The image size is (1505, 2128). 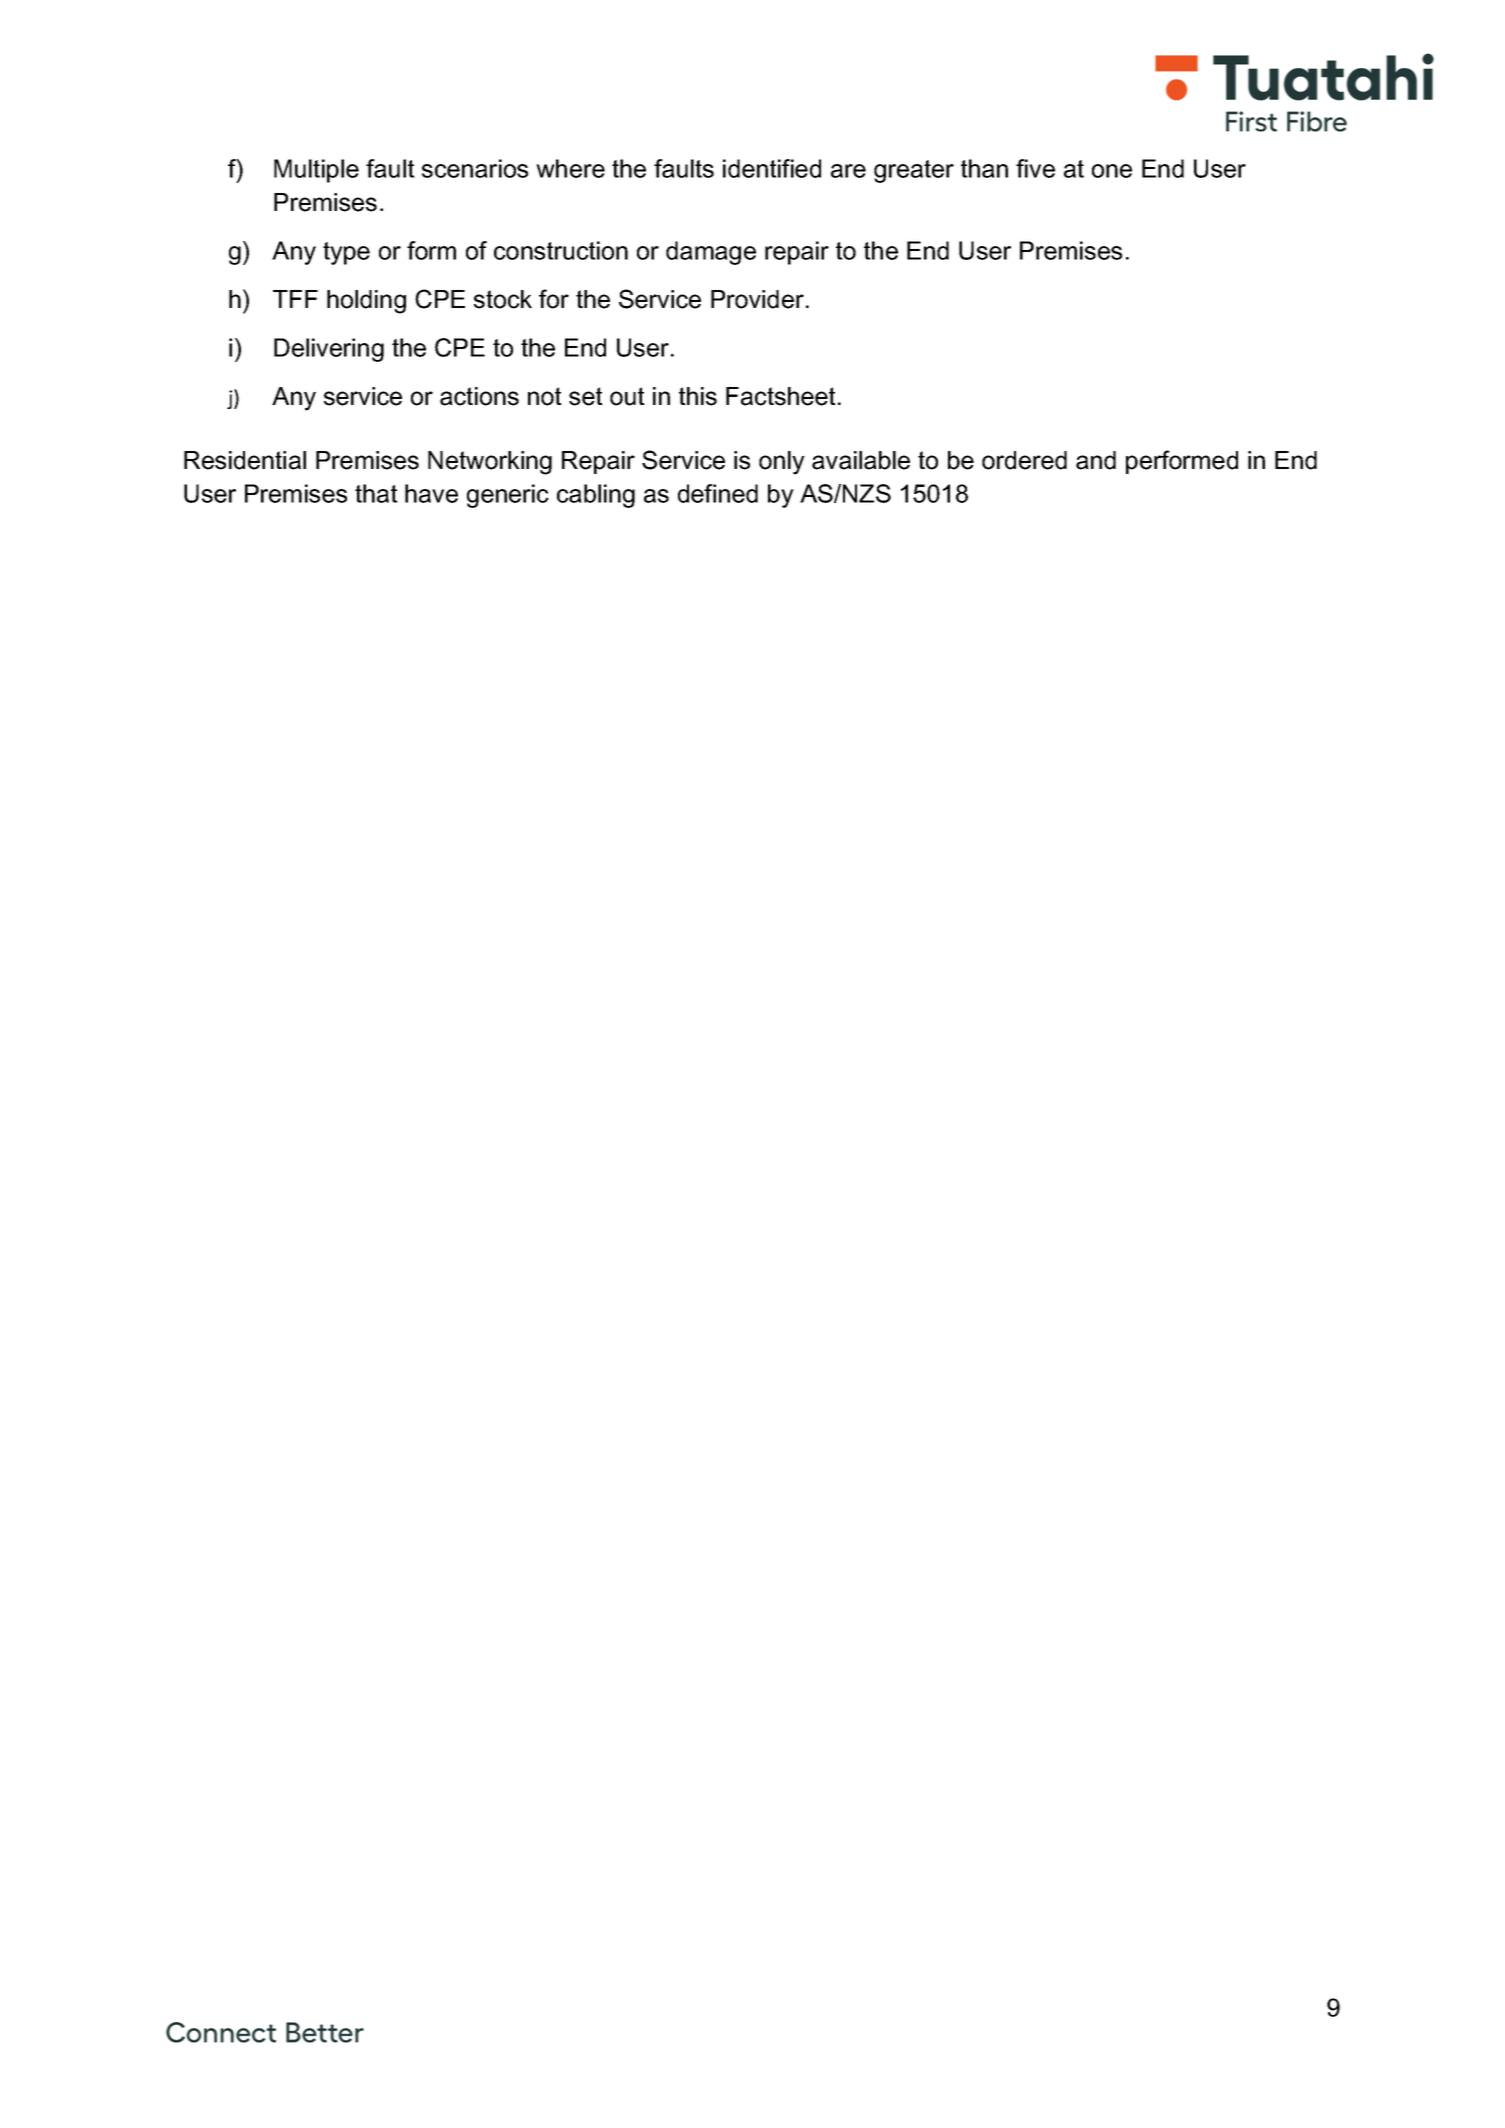 I want to click on than, so click(x=984, y=168).
